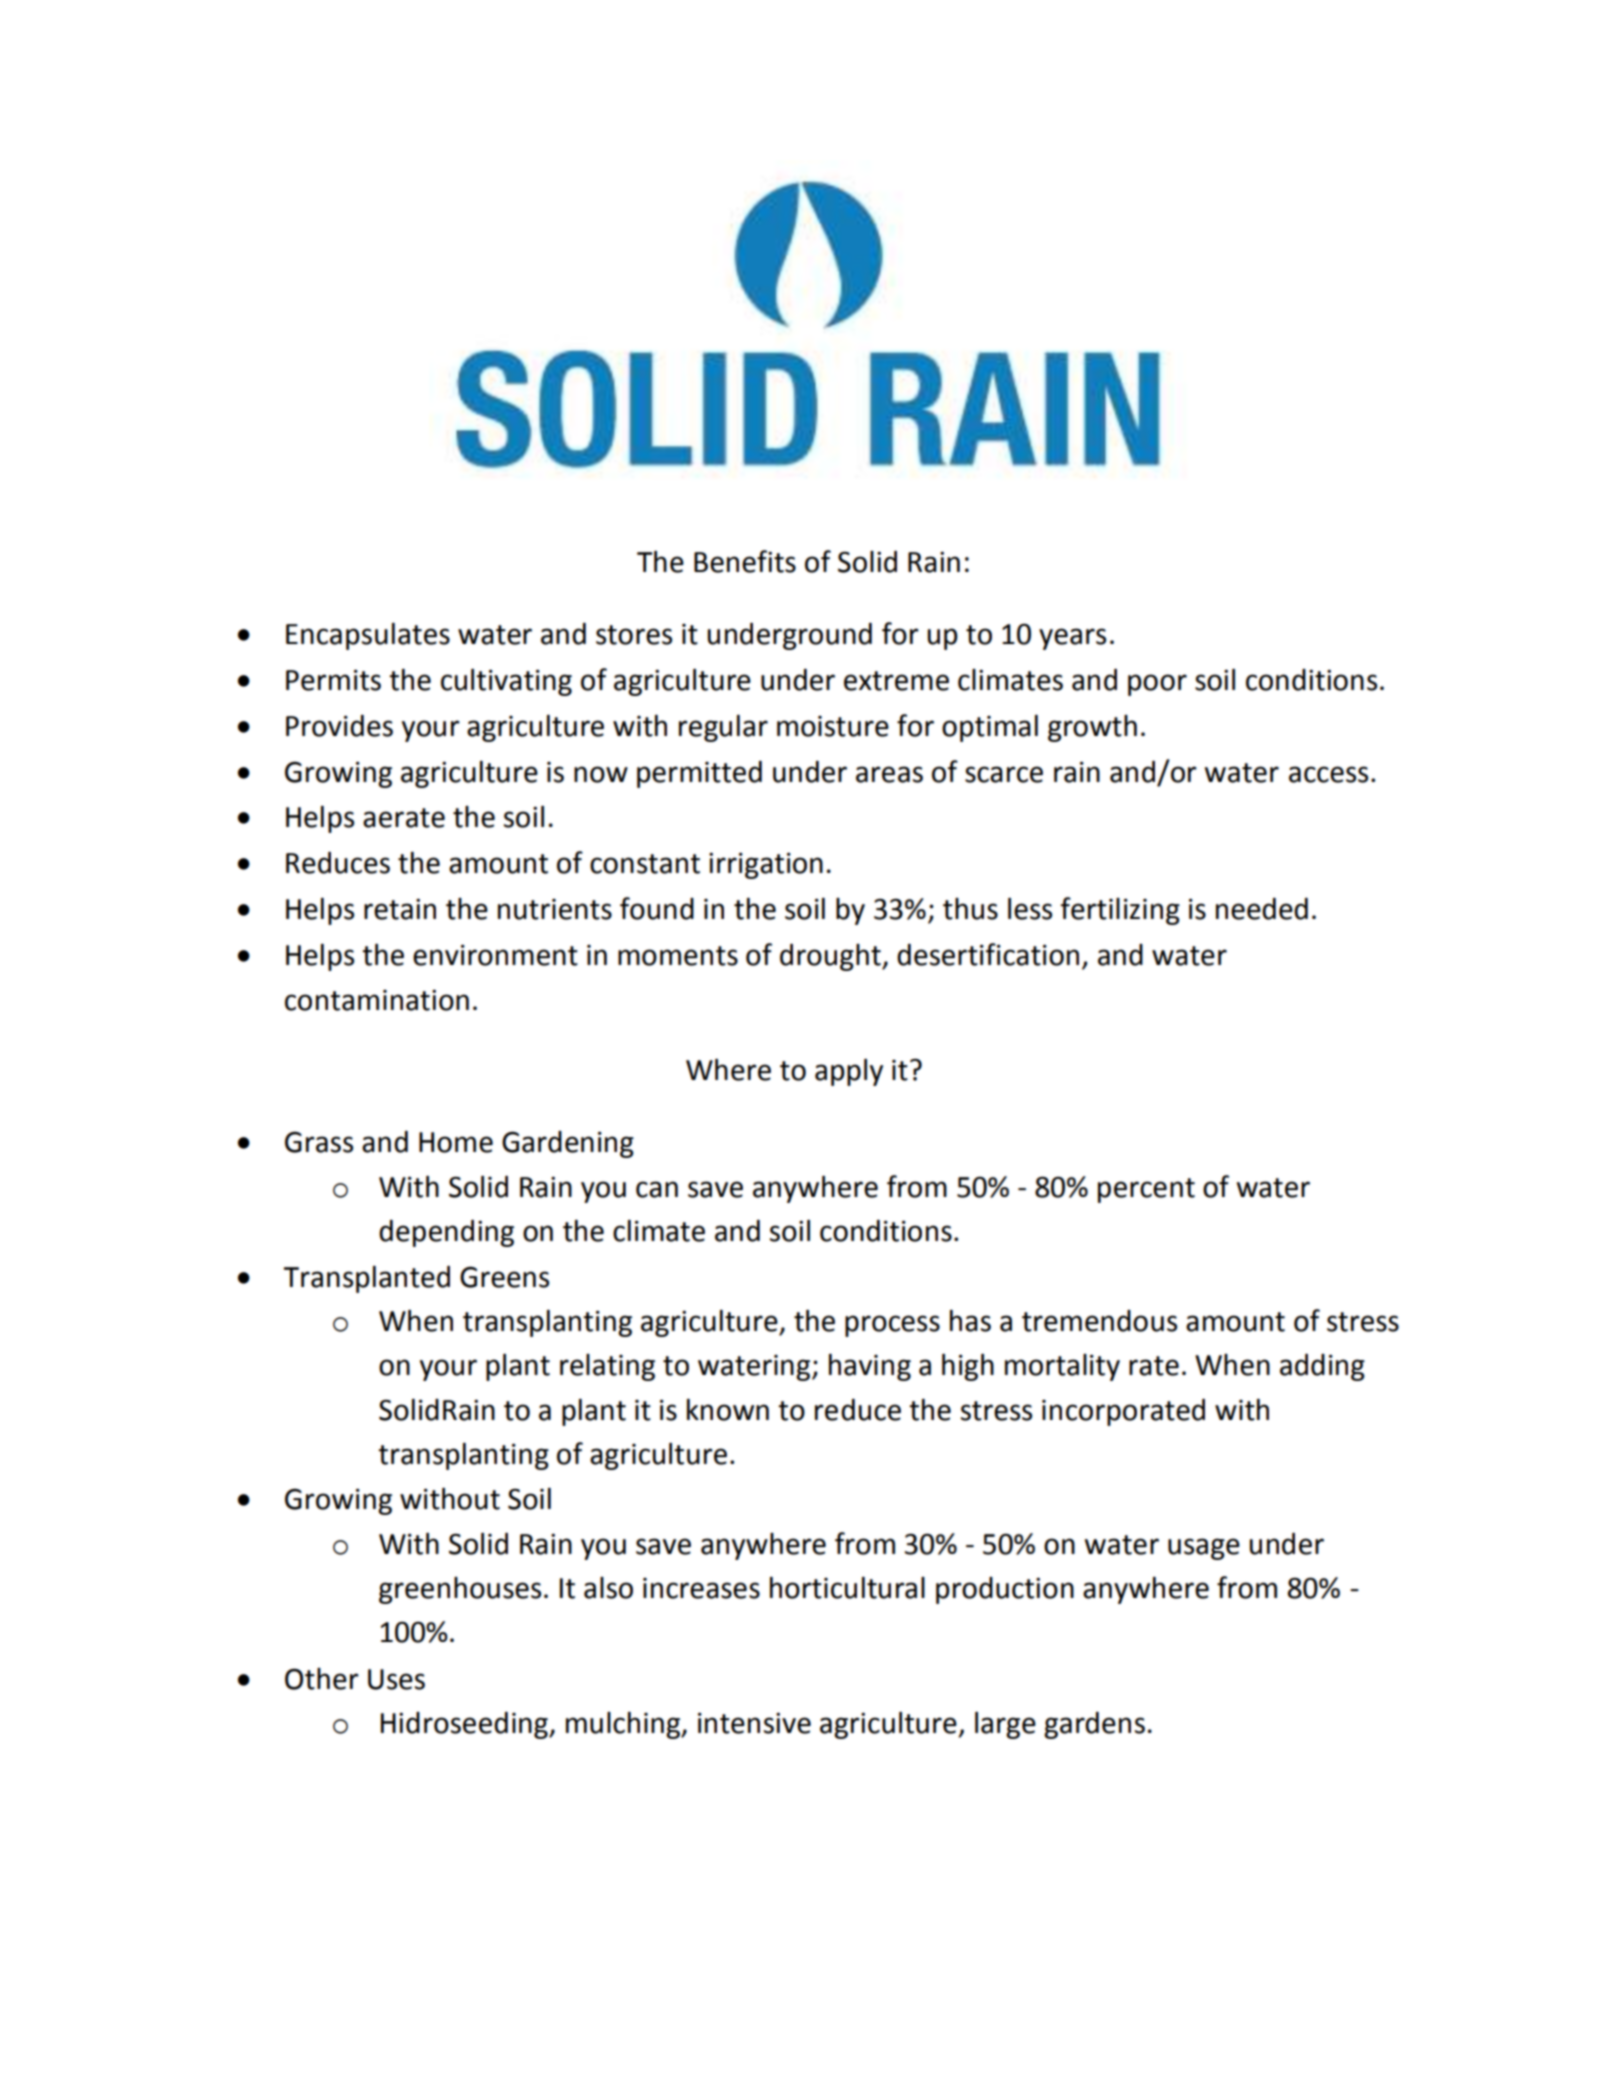  I want to click on years, so click(1072, 639).
